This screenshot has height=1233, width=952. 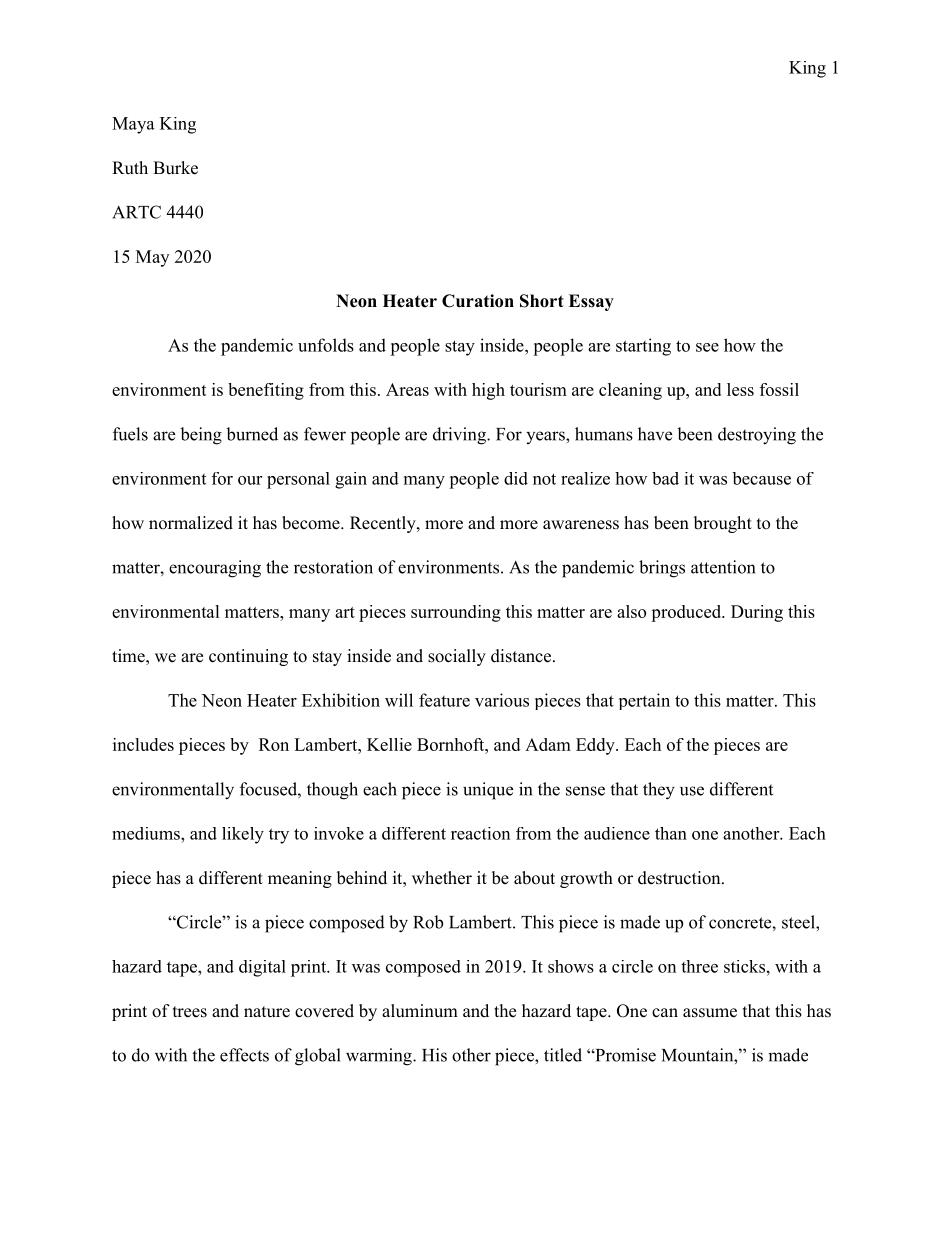 I want to click on surrounding, so click(x=456, y=613).
